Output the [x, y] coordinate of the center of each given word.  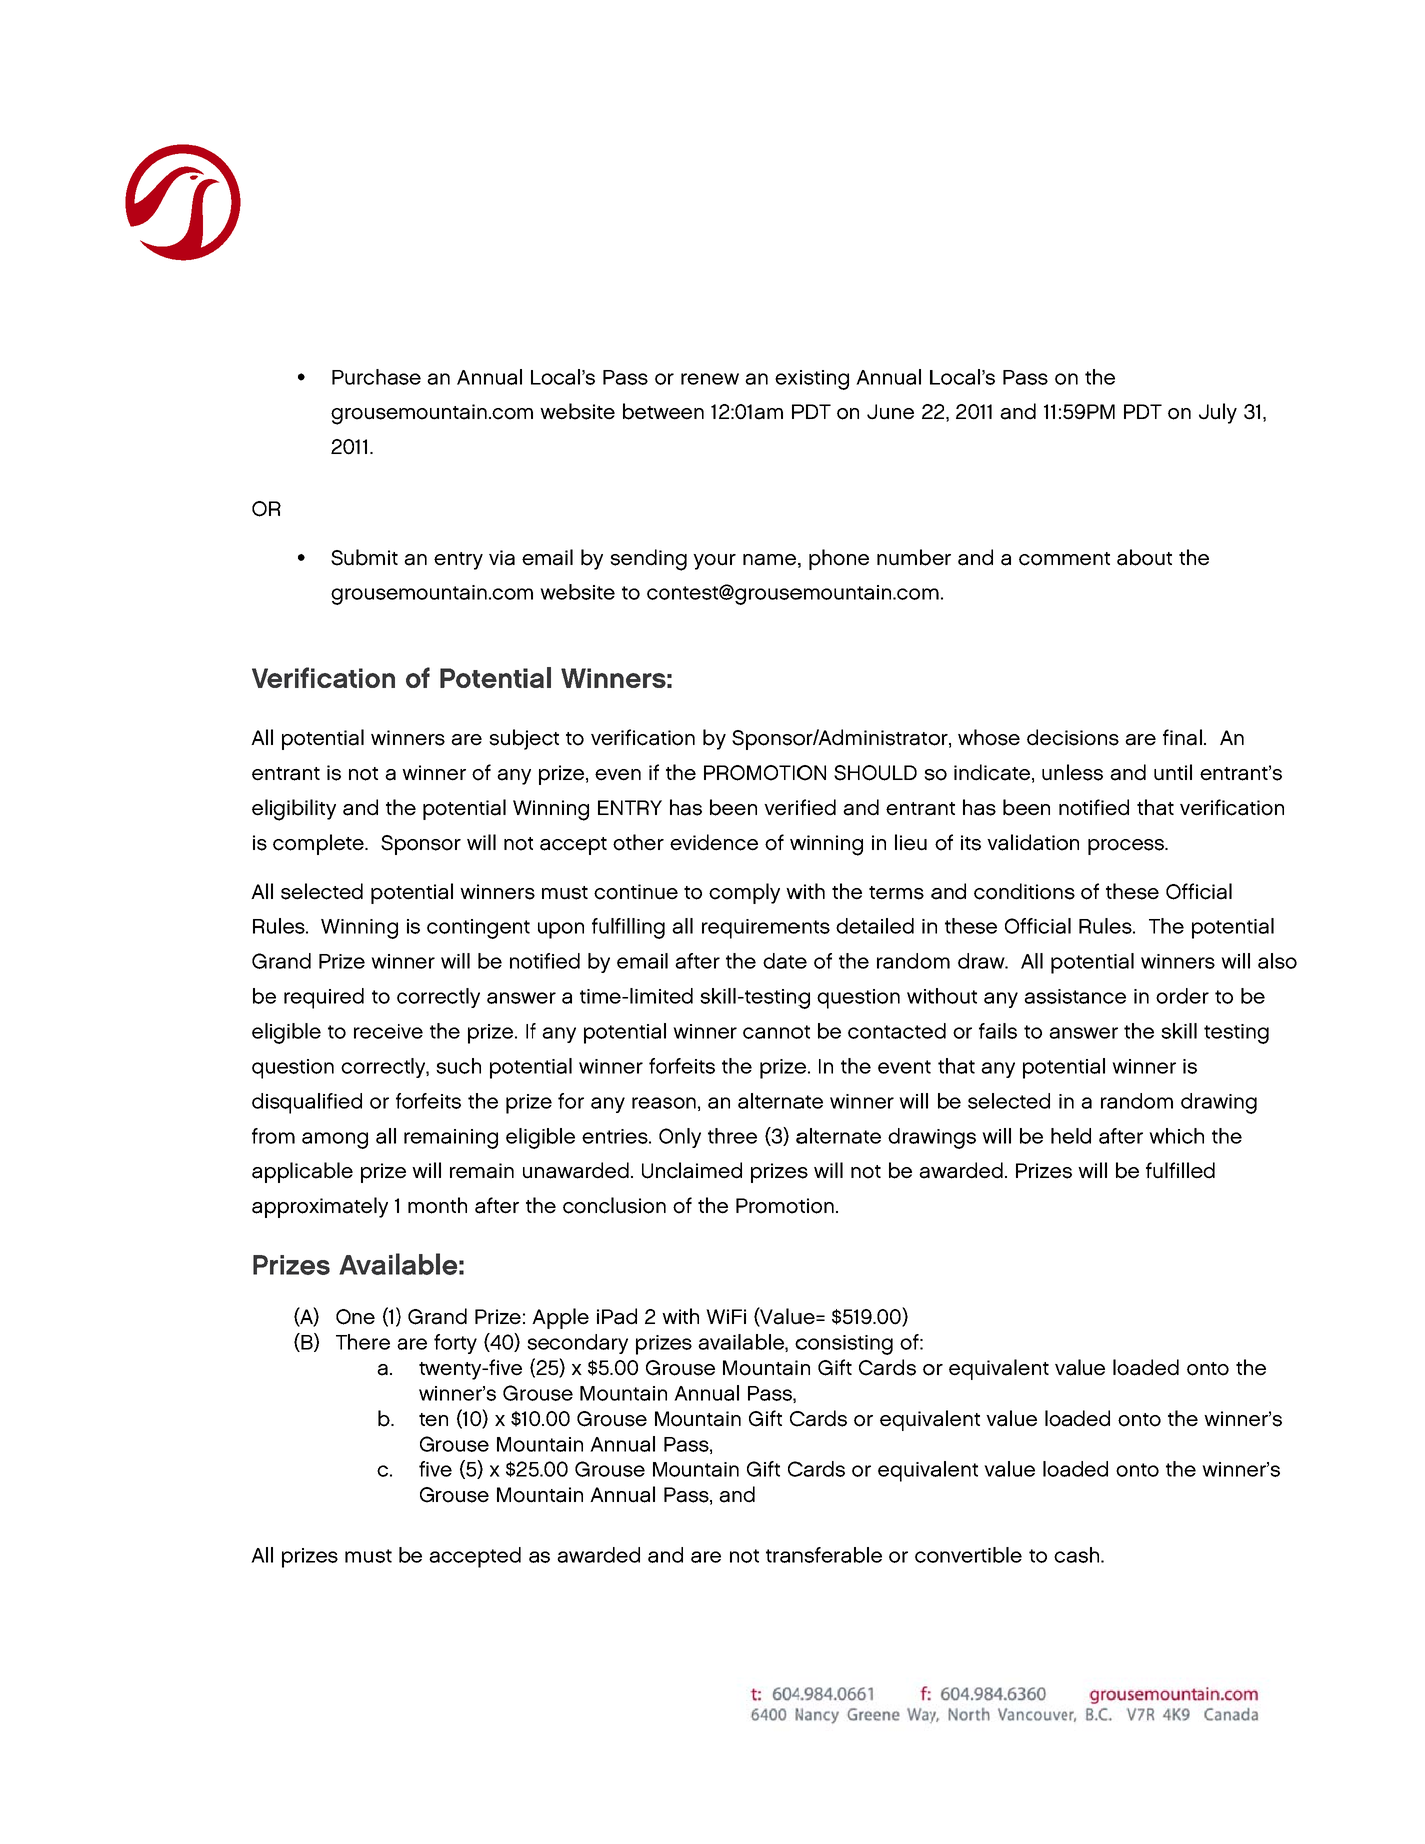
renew [710, 379]
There [363, 1342]
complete [319, 844]
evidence [714, 842]
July [1218, 413]
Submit [364, 557]
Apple [560, 1318]
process [1127, 847]
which [1176, 1136]
